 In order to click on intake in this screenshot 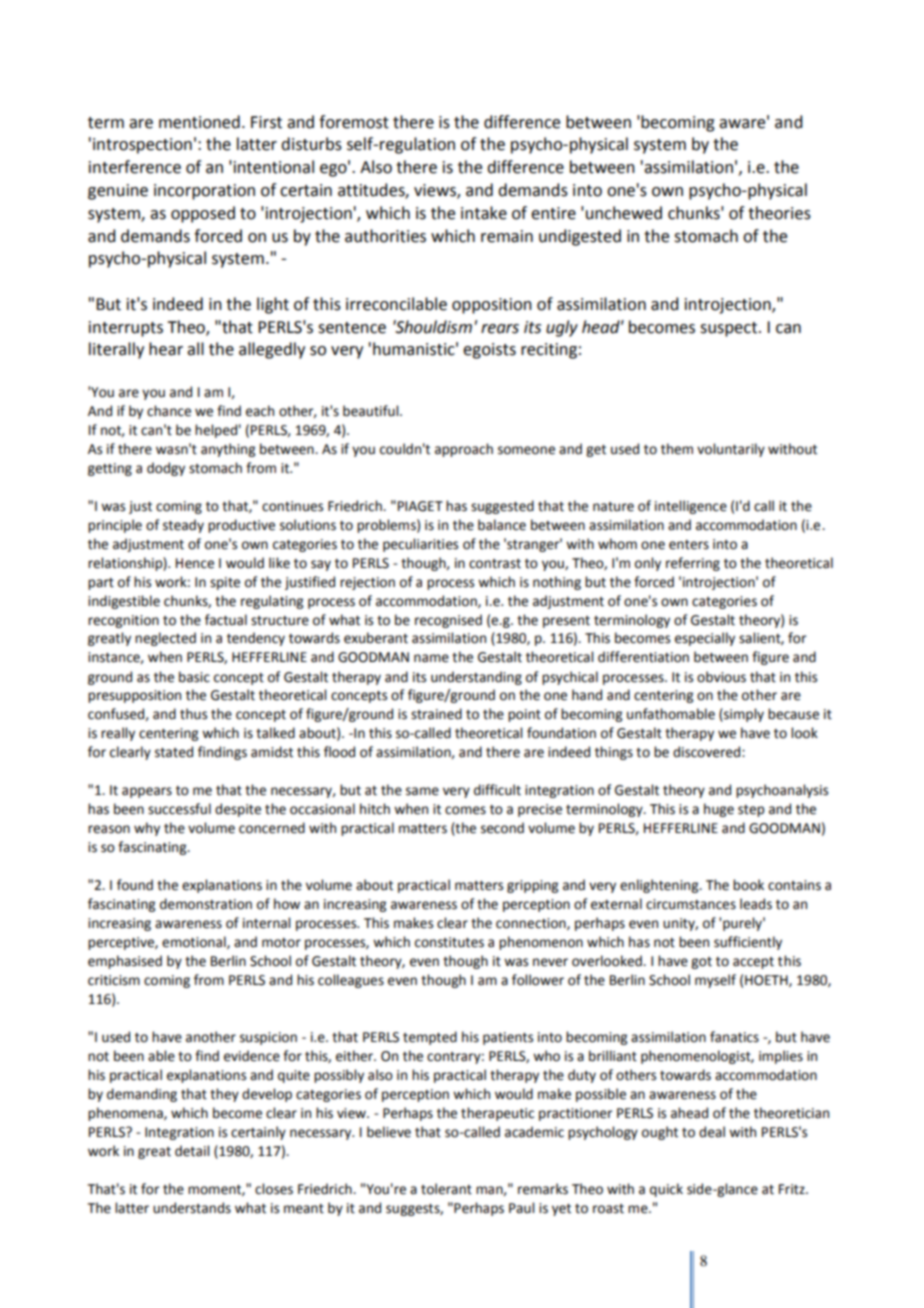, I will do `click(484, 213)`.
